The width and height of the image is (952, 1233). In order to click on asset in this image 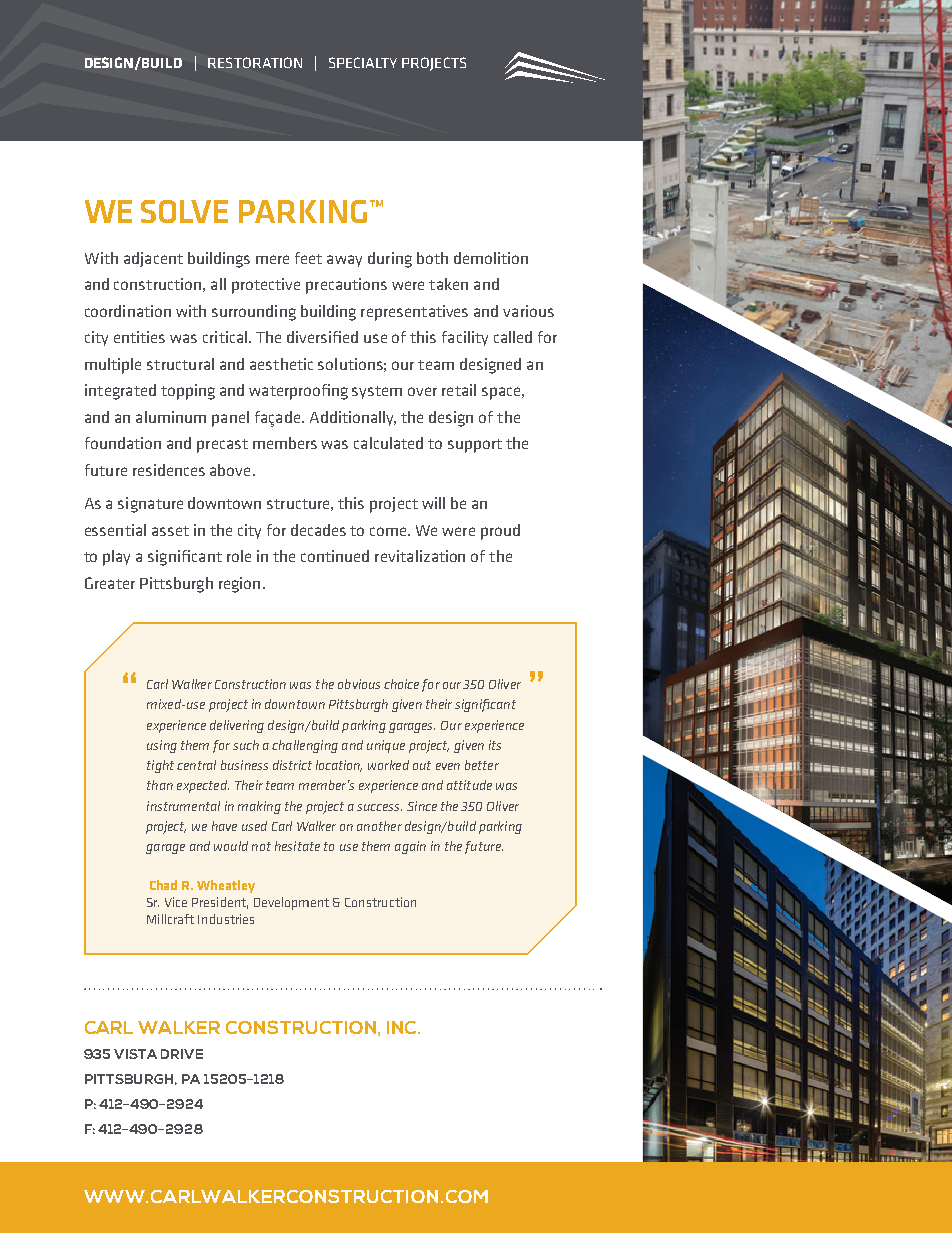, I will do `click(170, 531)`.
